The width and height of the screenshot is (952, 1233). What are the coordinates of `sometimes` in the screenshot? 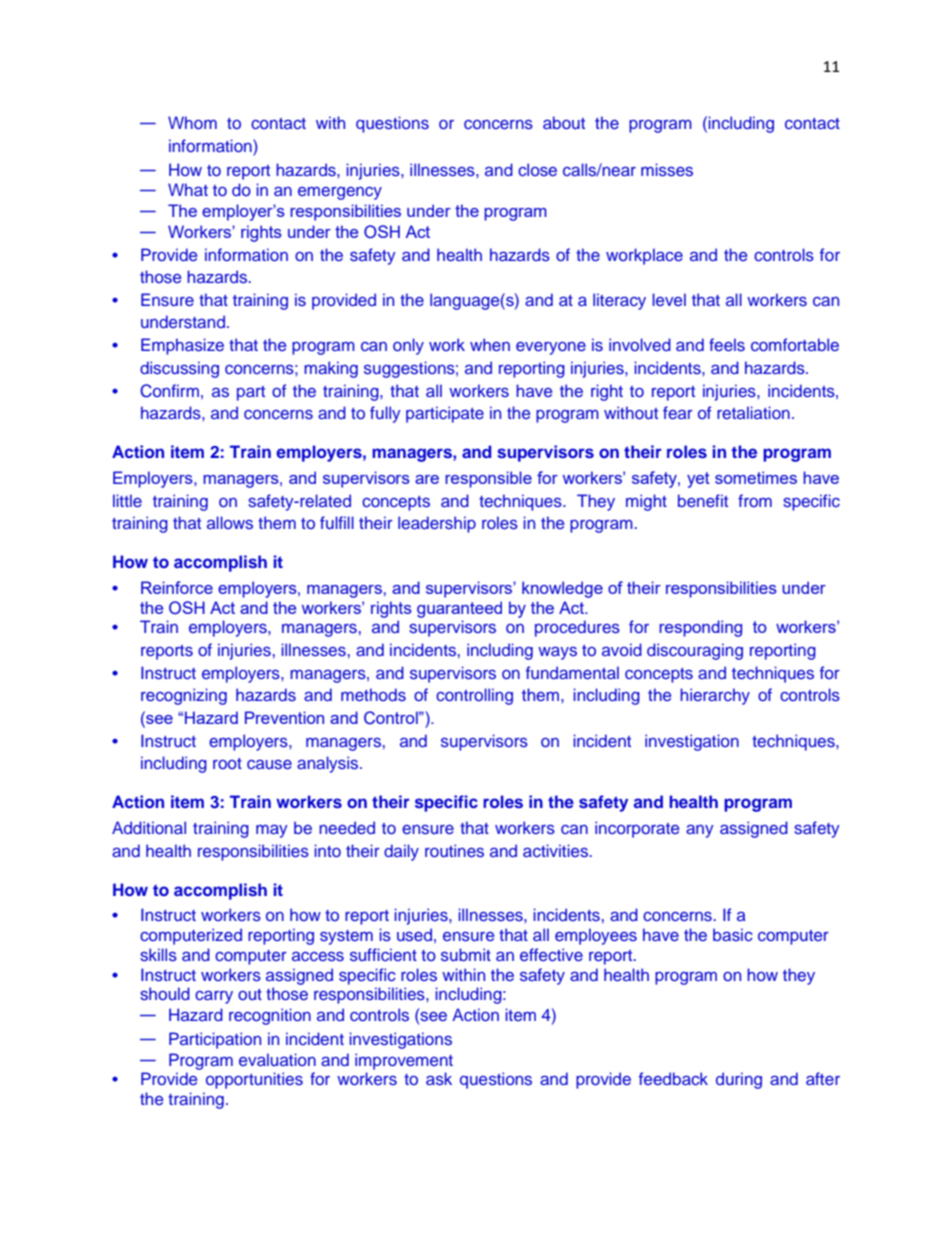 It's located at (756, 477).
